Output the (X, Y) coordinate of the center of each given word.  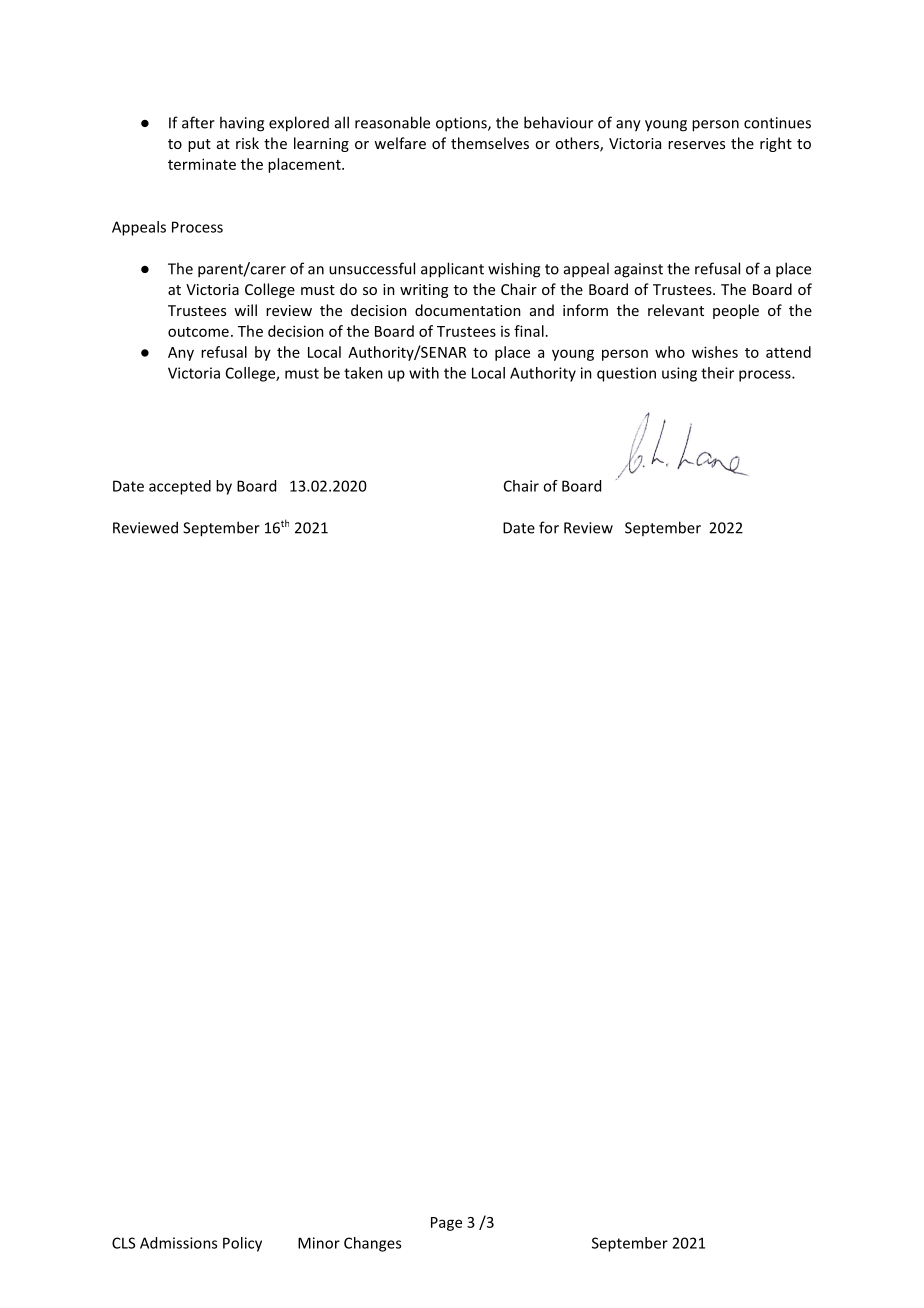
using (679, 374)
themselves (490, 143)
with (424, 373)
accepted (180, 487)
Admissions (178, 1243)
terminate (202, 164)
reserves (696, 145)
